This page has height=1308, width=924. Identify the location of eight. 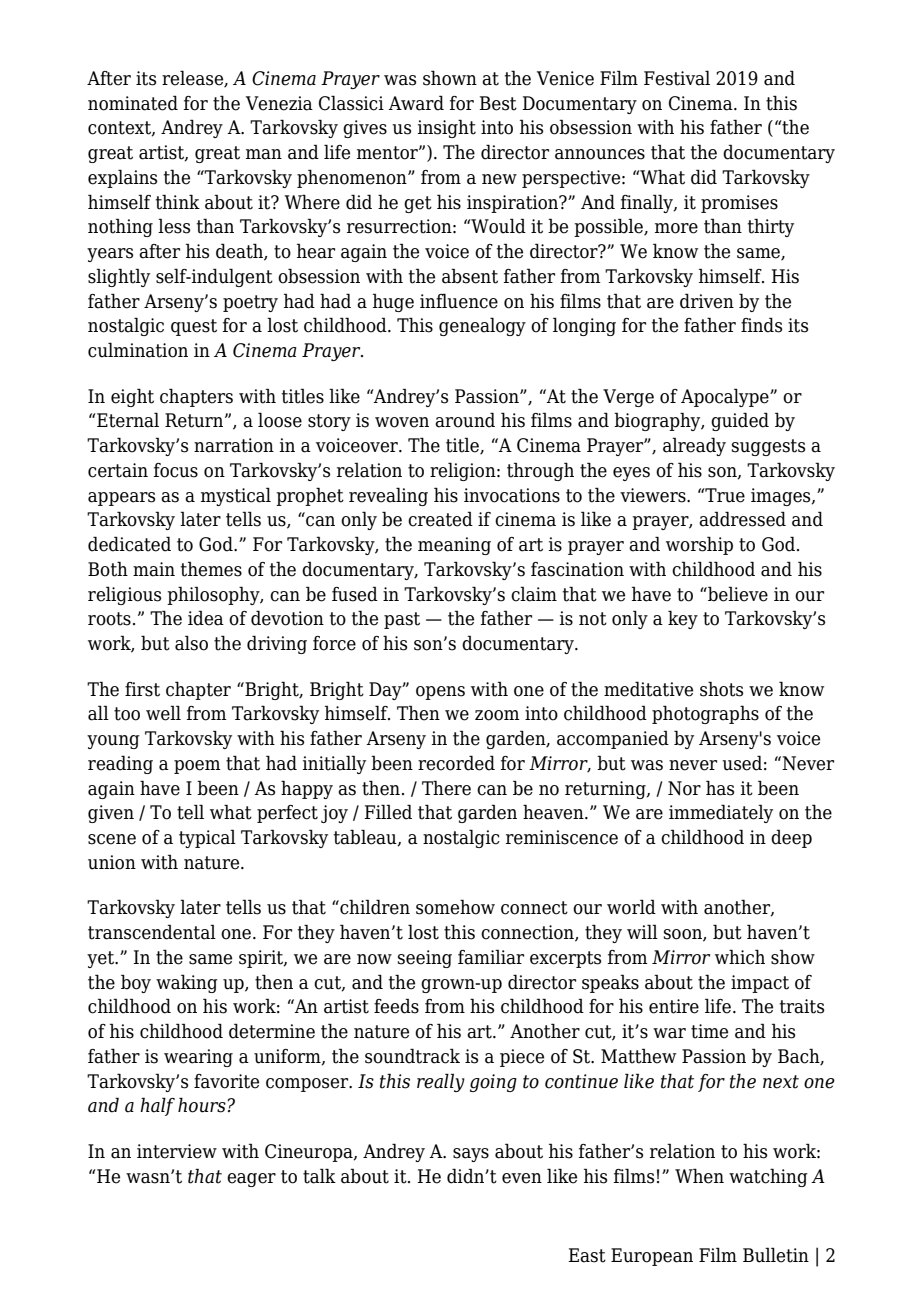
(132, 397).
